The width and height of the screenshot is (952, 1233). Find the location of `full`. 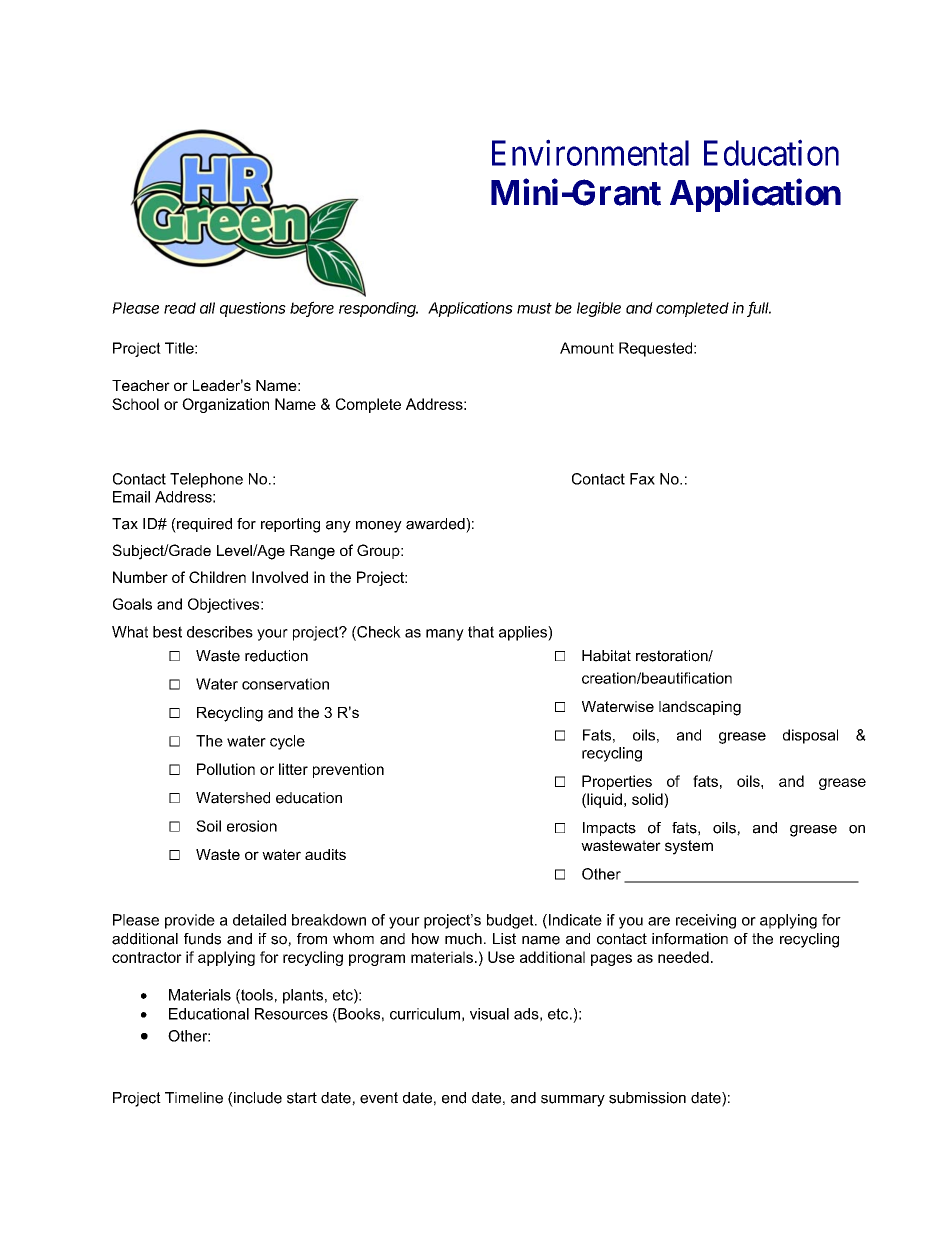

full is located at coordinates (759, 308).
